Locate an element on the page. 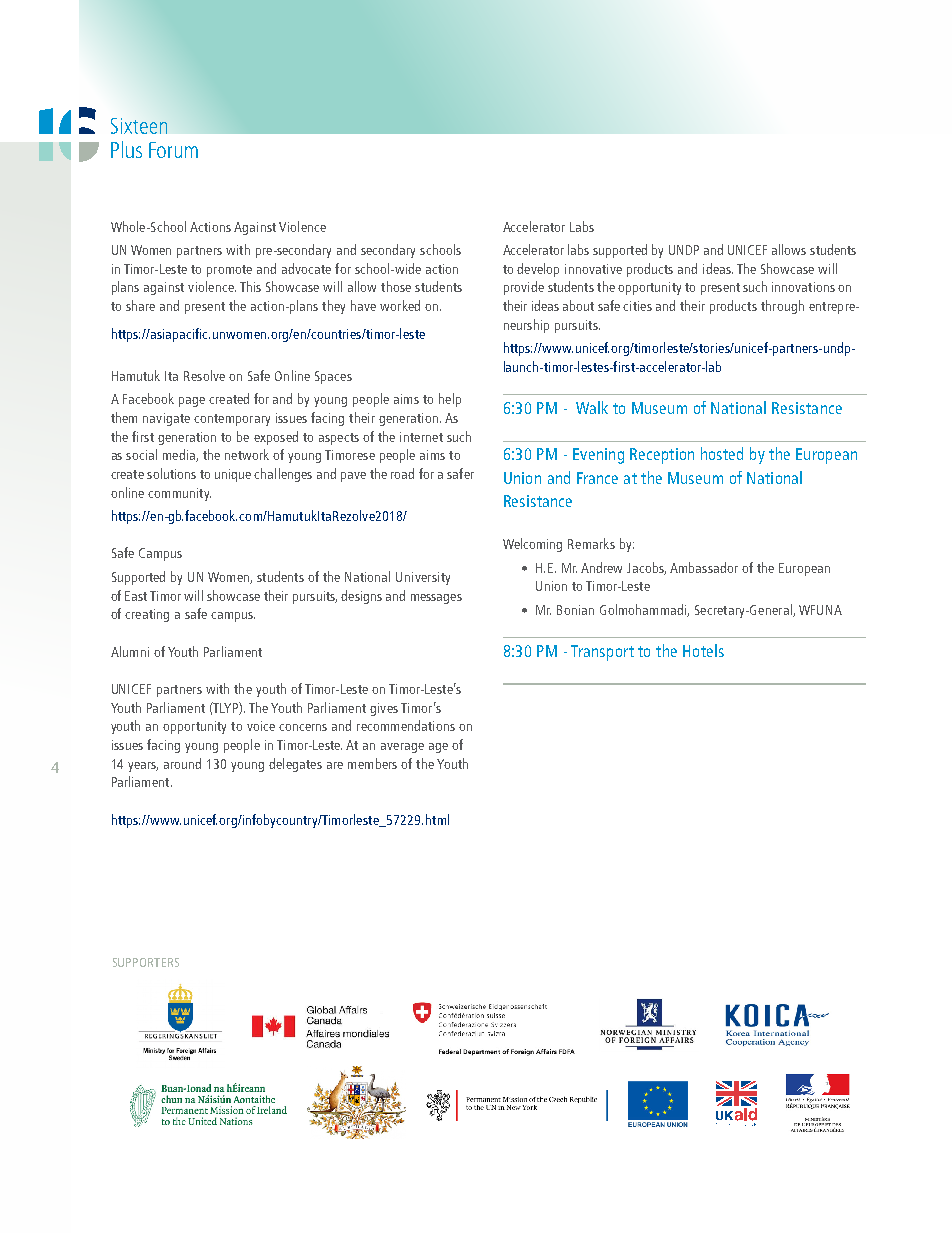 The width and height of the page is (952, 1233). Hotels is located at coordinates (703, 650).
